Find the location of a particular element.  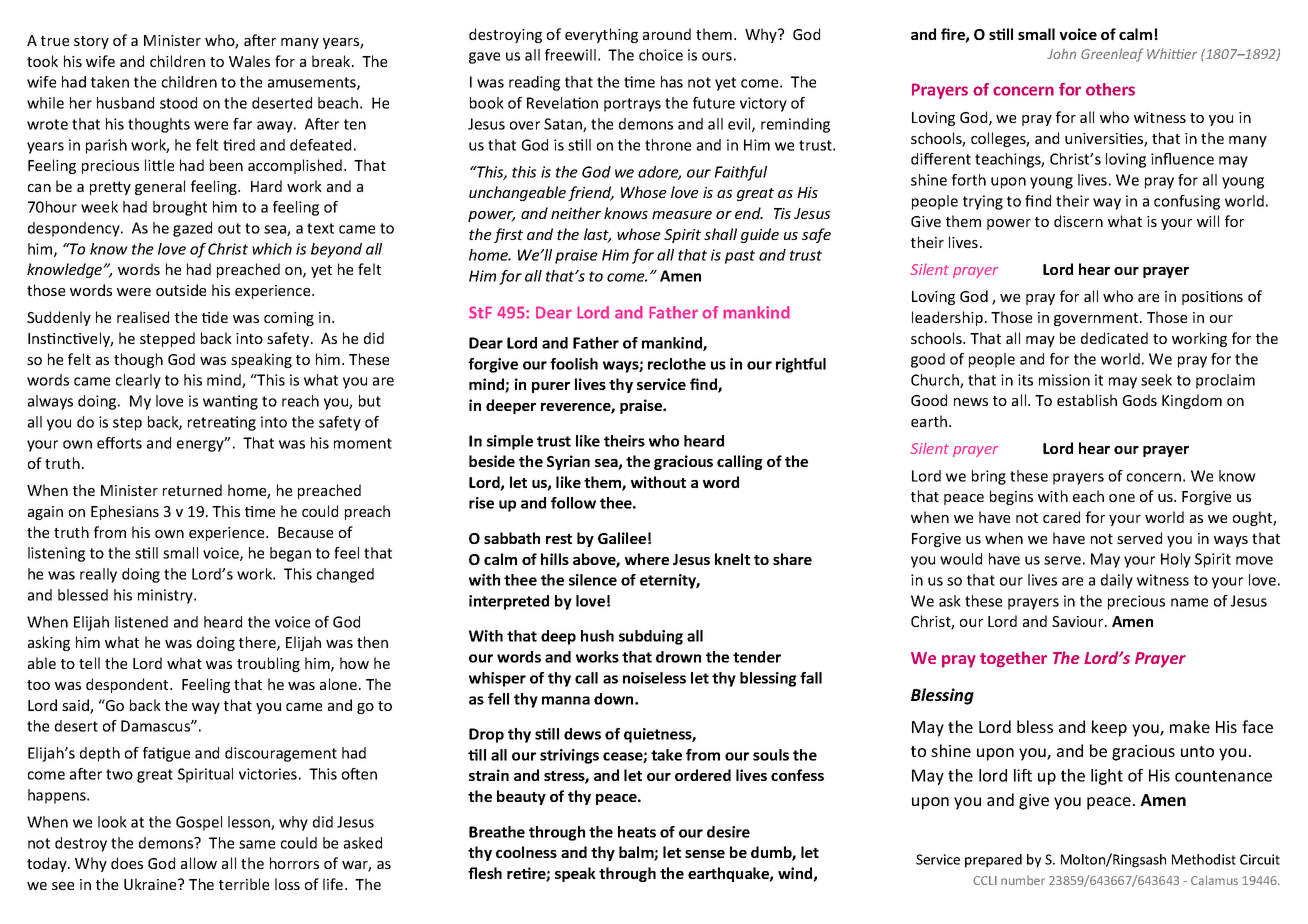

Methodist is located at coordinates (1204, 859).
